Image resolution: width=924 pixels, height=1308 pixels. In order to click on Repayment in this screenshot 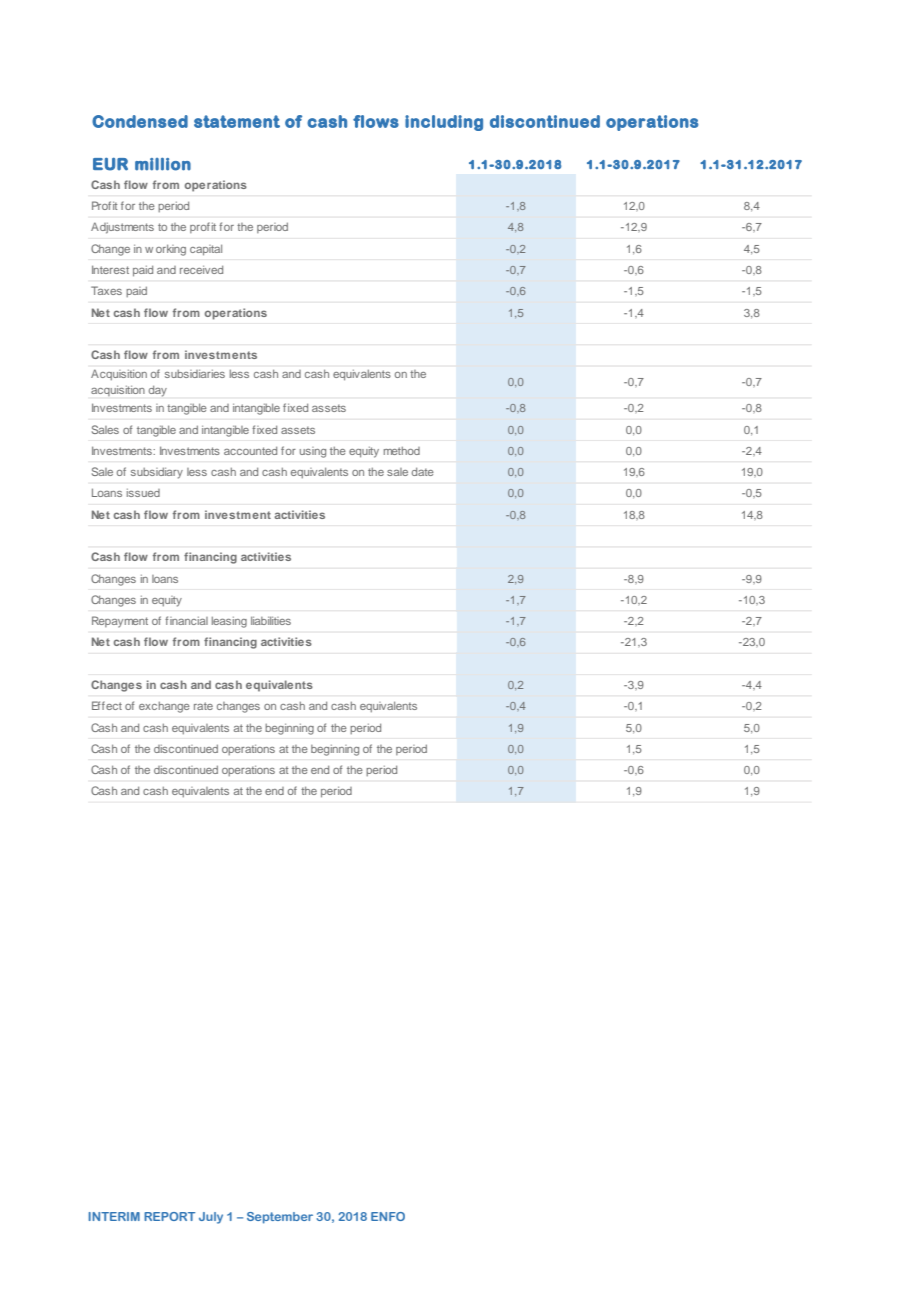, I will do `click(120, 622)`.
